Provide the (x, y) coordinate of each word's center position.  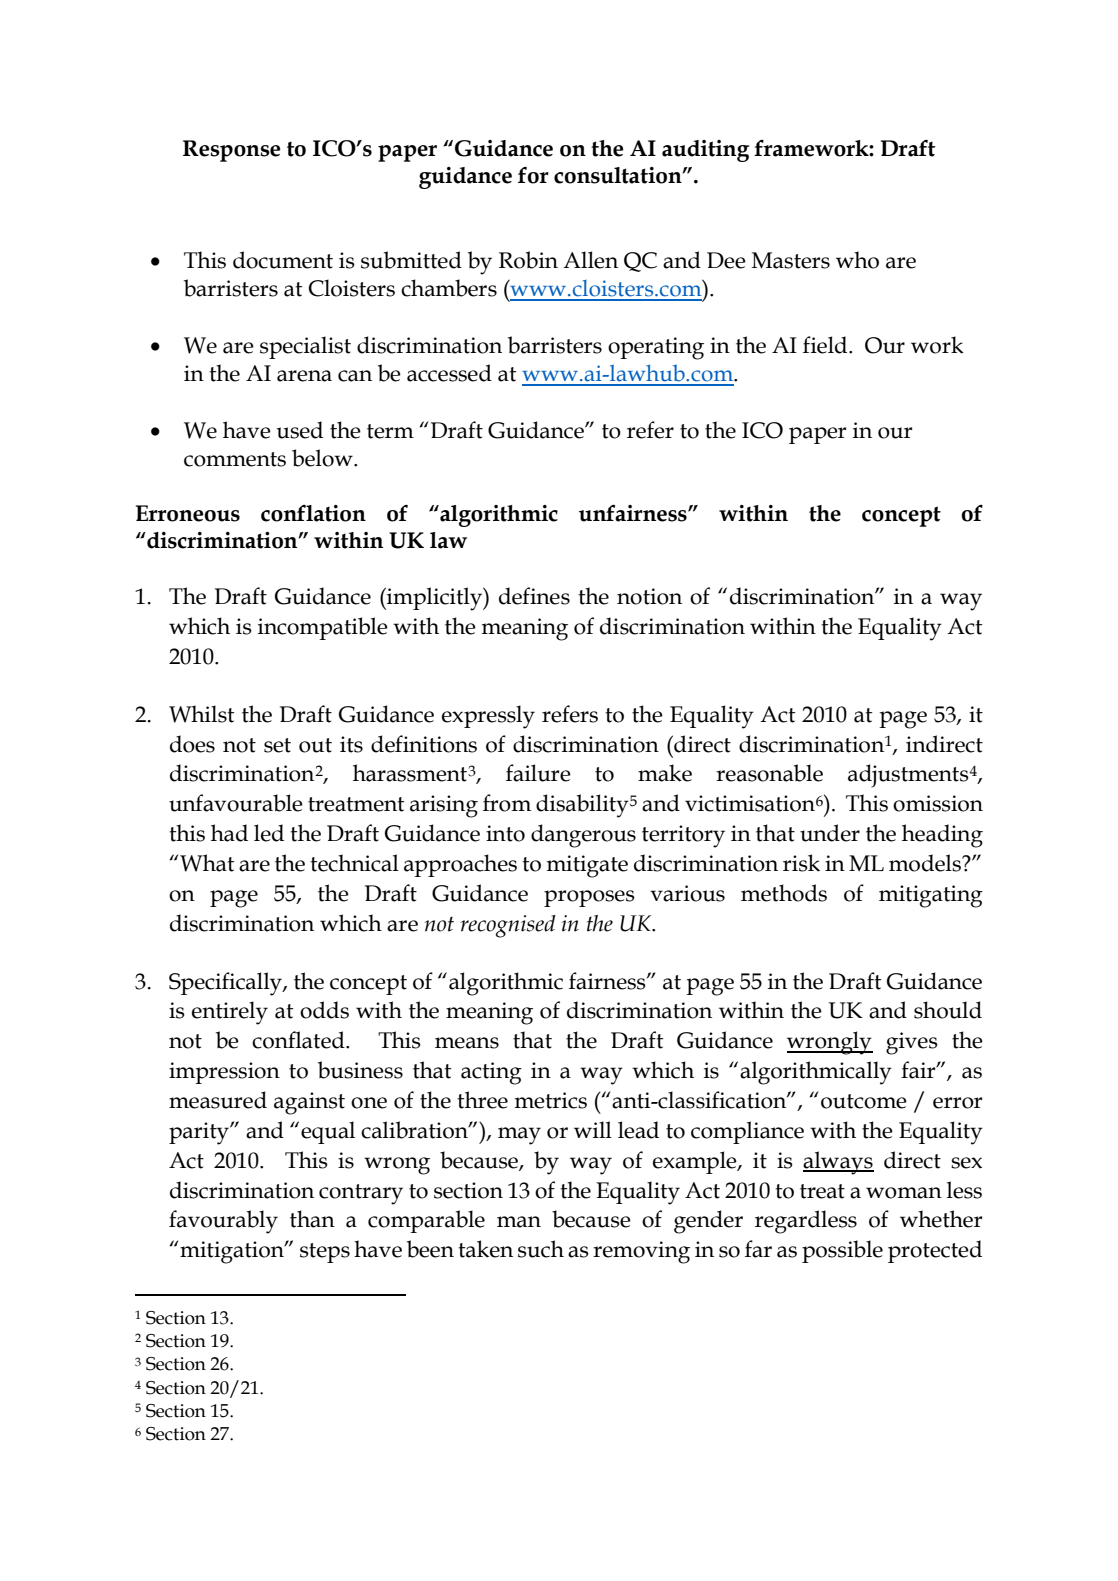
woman (904, 1193)
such (541, 1249)
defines (534, 596)
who (857, 260)
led (269, 833)
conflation (313, 513)
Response (231, 151)
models (926, 863)
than (312, 1219)
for (533, 175)
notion (649, 596)
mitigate (587, 866)
